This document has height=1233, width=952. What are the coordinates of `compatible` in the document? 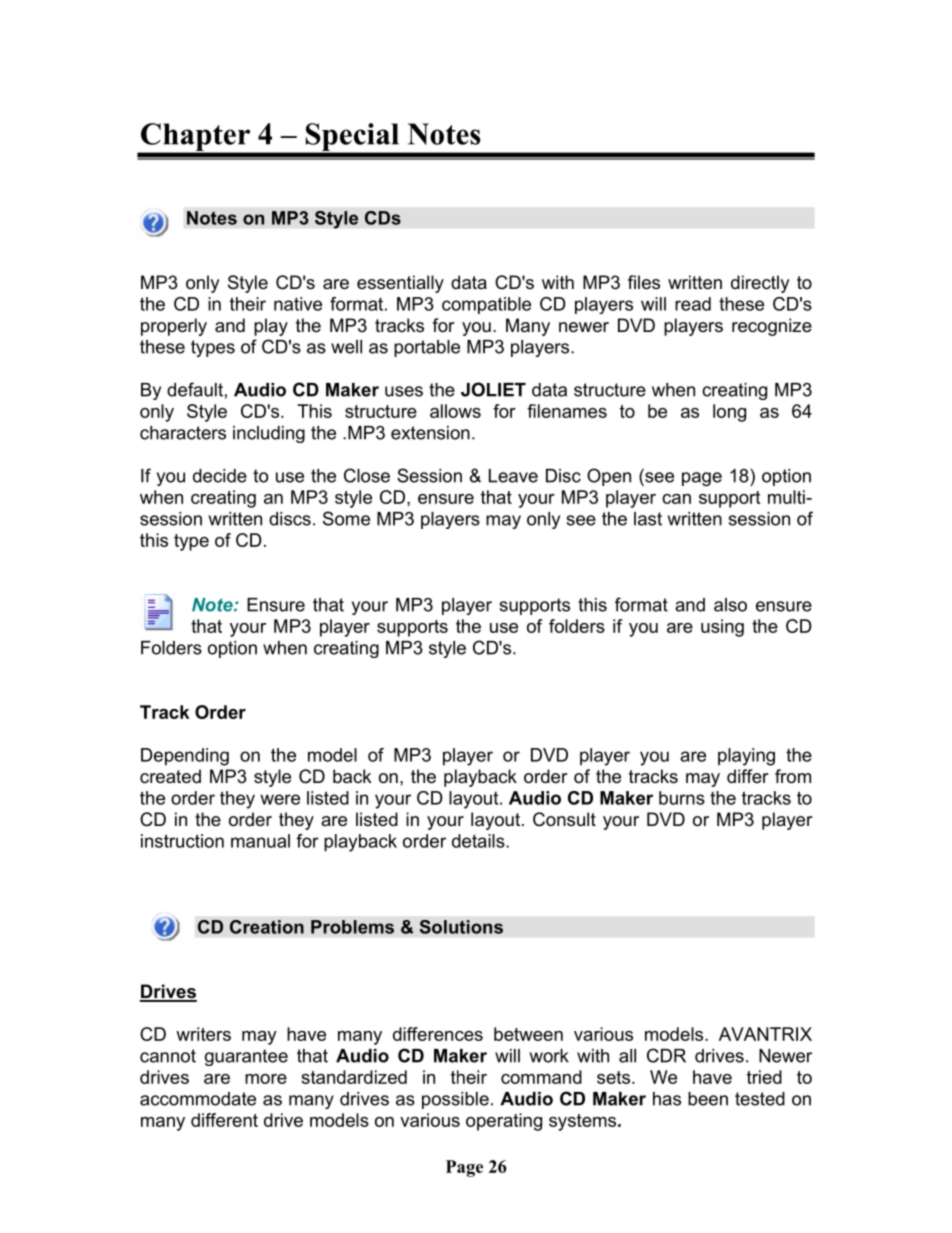 It's located at (486, 305).
